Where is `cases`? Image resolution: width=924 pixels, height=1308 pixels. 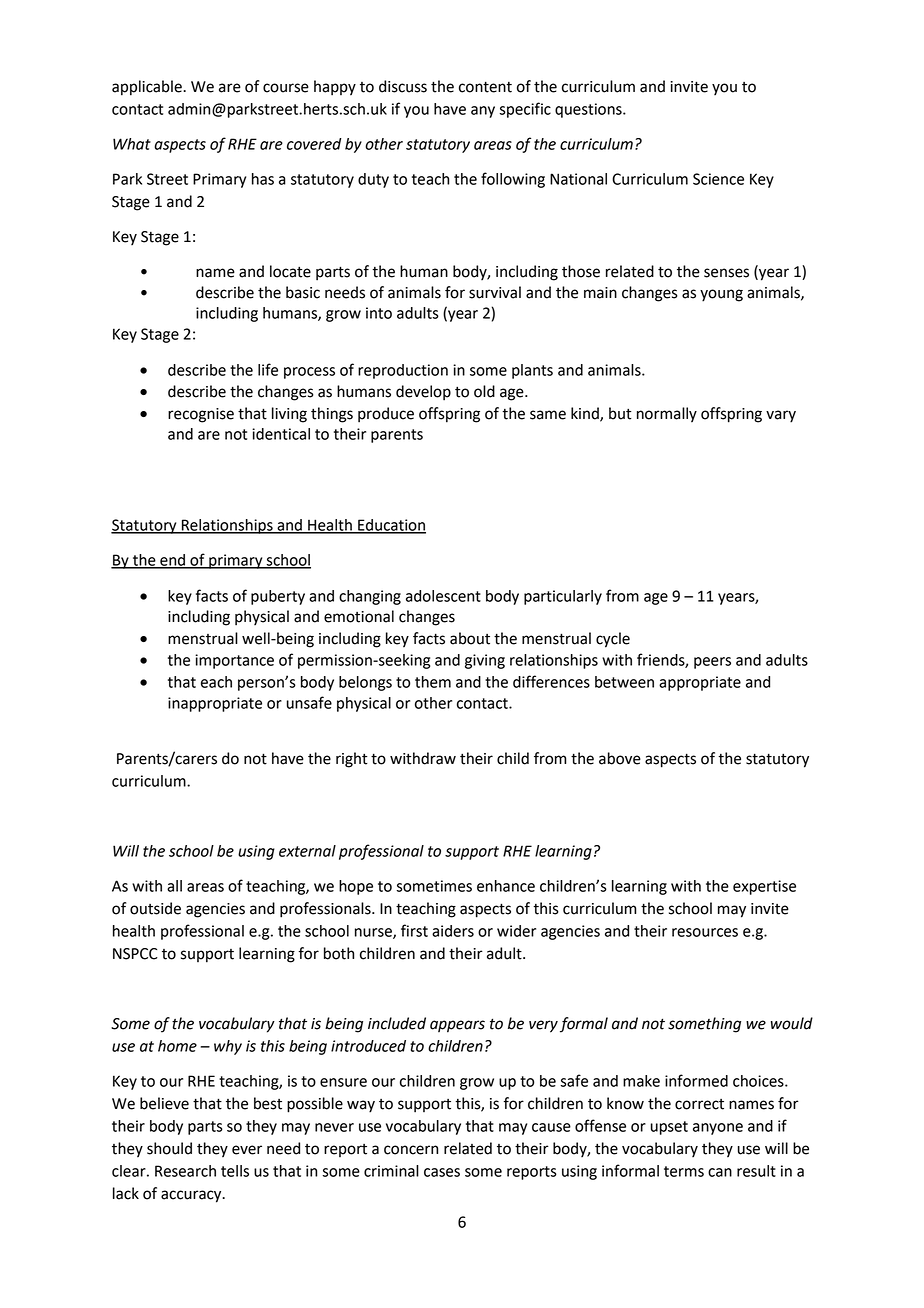
cases is located at coordinates (442, 1172).
